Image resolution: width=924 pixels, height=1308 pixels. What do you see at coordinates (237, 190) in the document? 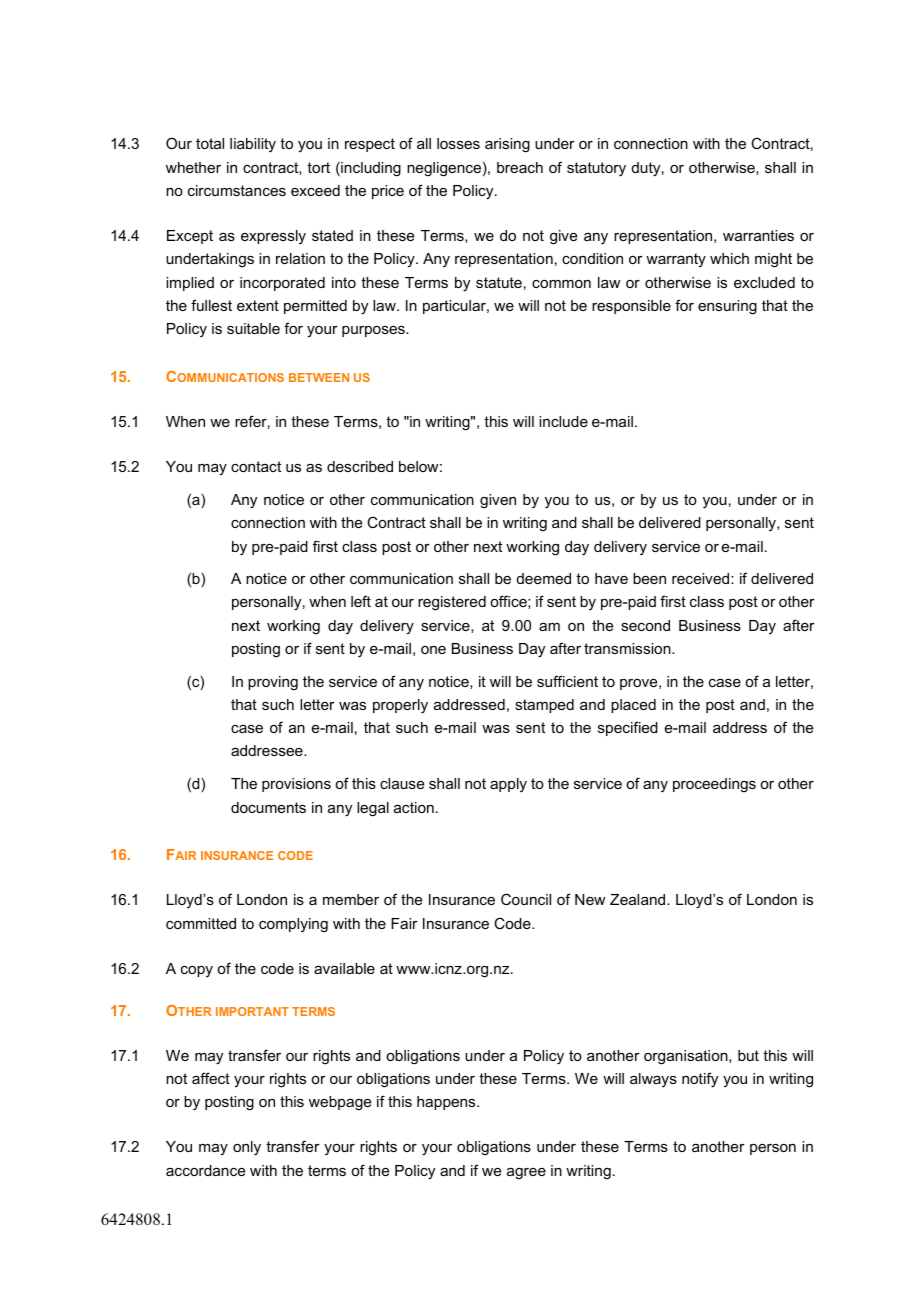
I see `circumstances` at bounding box center [237, 190].
